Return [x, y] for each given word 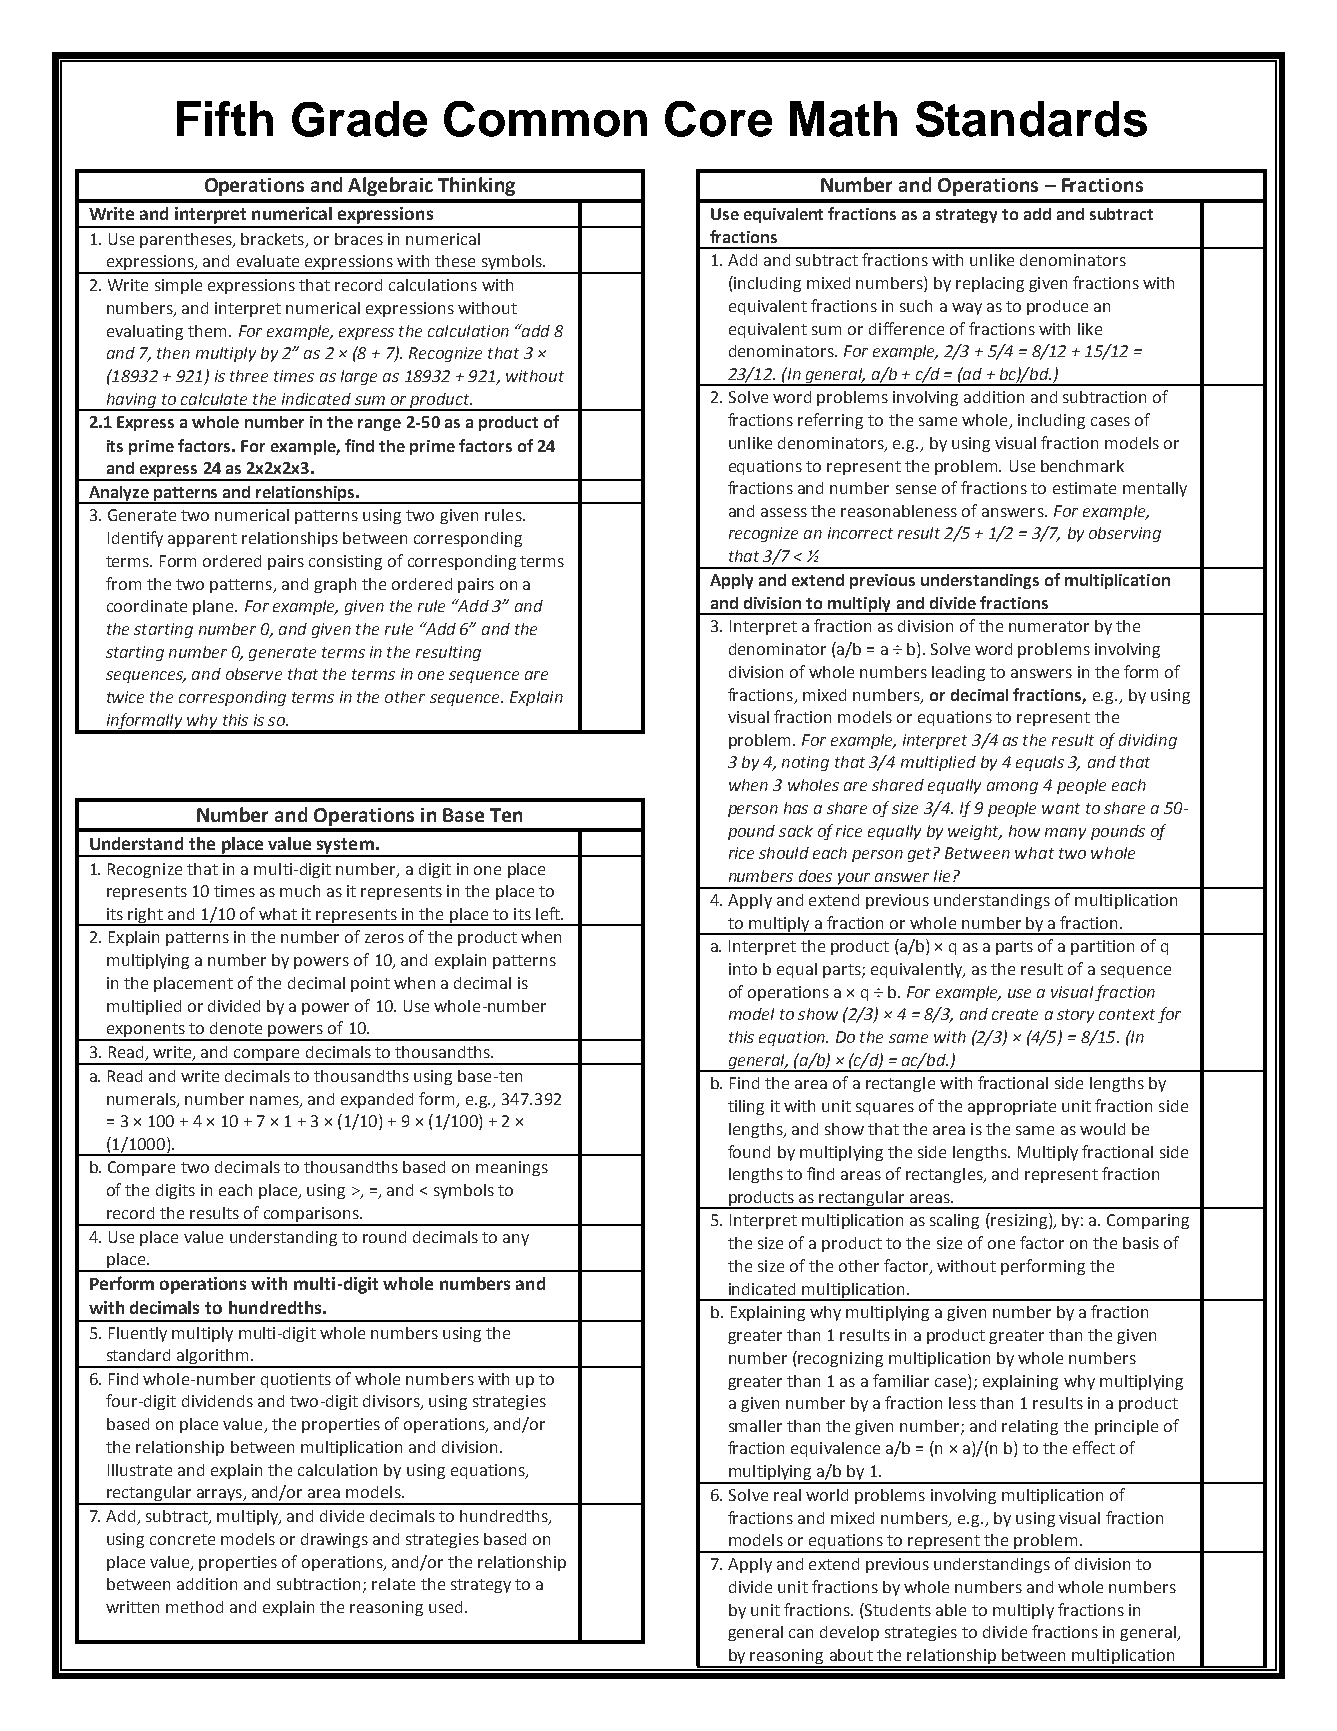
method [194, 1607]
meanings [512, 1168]
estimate [1084, 488]
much [300, 891]
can [801, 1633]
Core [718, 119]
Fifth [225, 118]
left [549, 913]
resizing [1019, 1221]
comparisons [311, 1216]
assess [784, 512]
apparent [202, 540]
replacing [990, 284]
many [1065, 834]
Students [897, 1609]
